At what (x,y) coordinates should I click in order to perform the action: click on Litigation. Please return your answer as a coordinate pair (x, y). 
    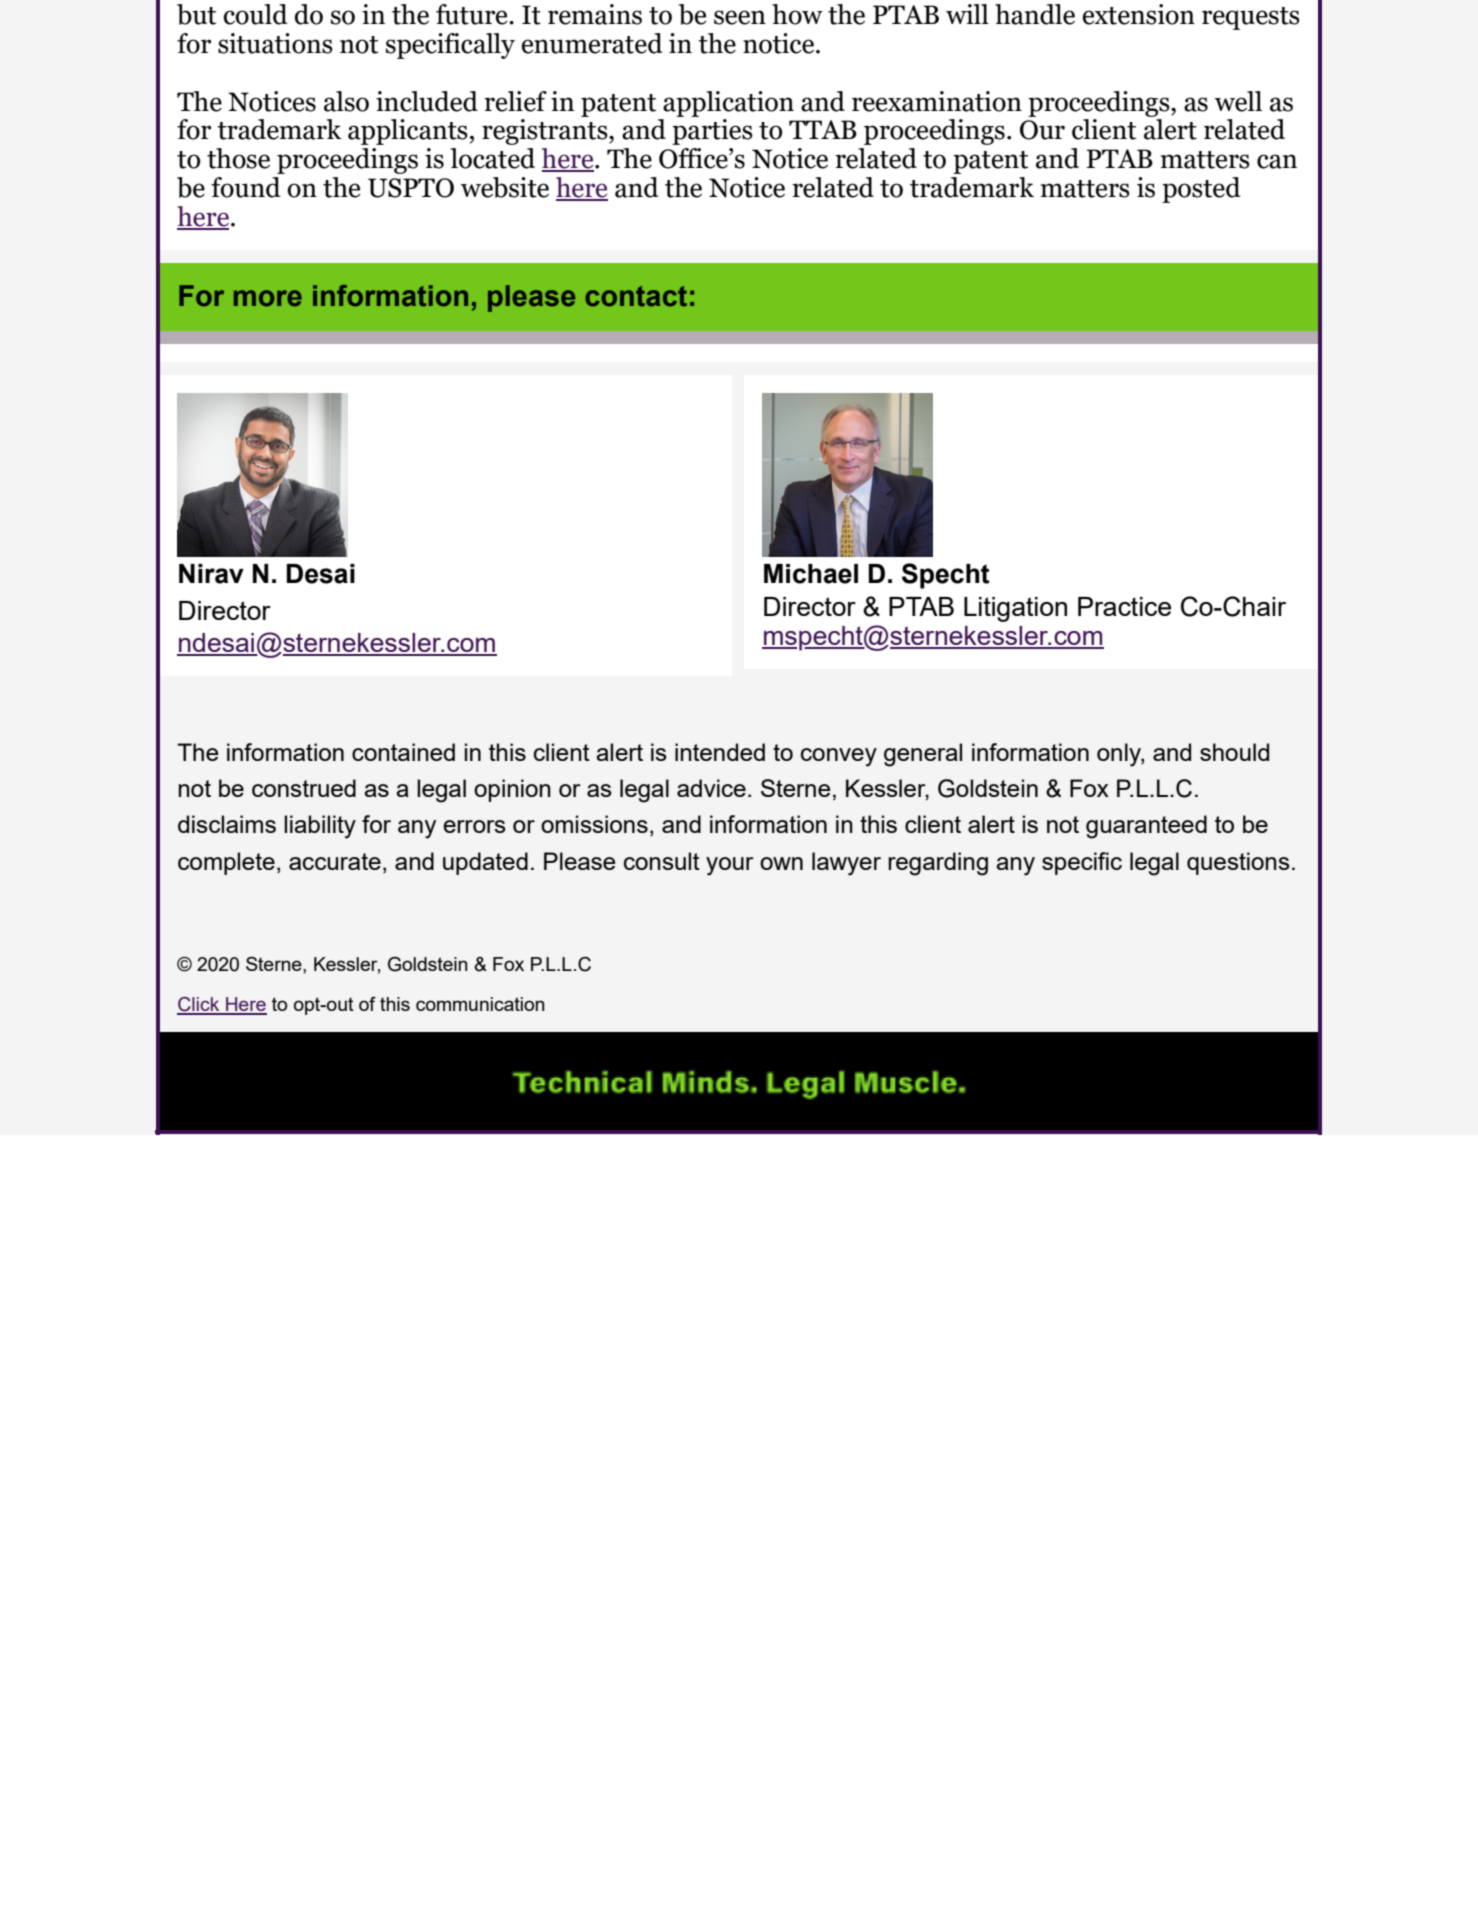
    Looking at the image, I should click on (1015, 609).
